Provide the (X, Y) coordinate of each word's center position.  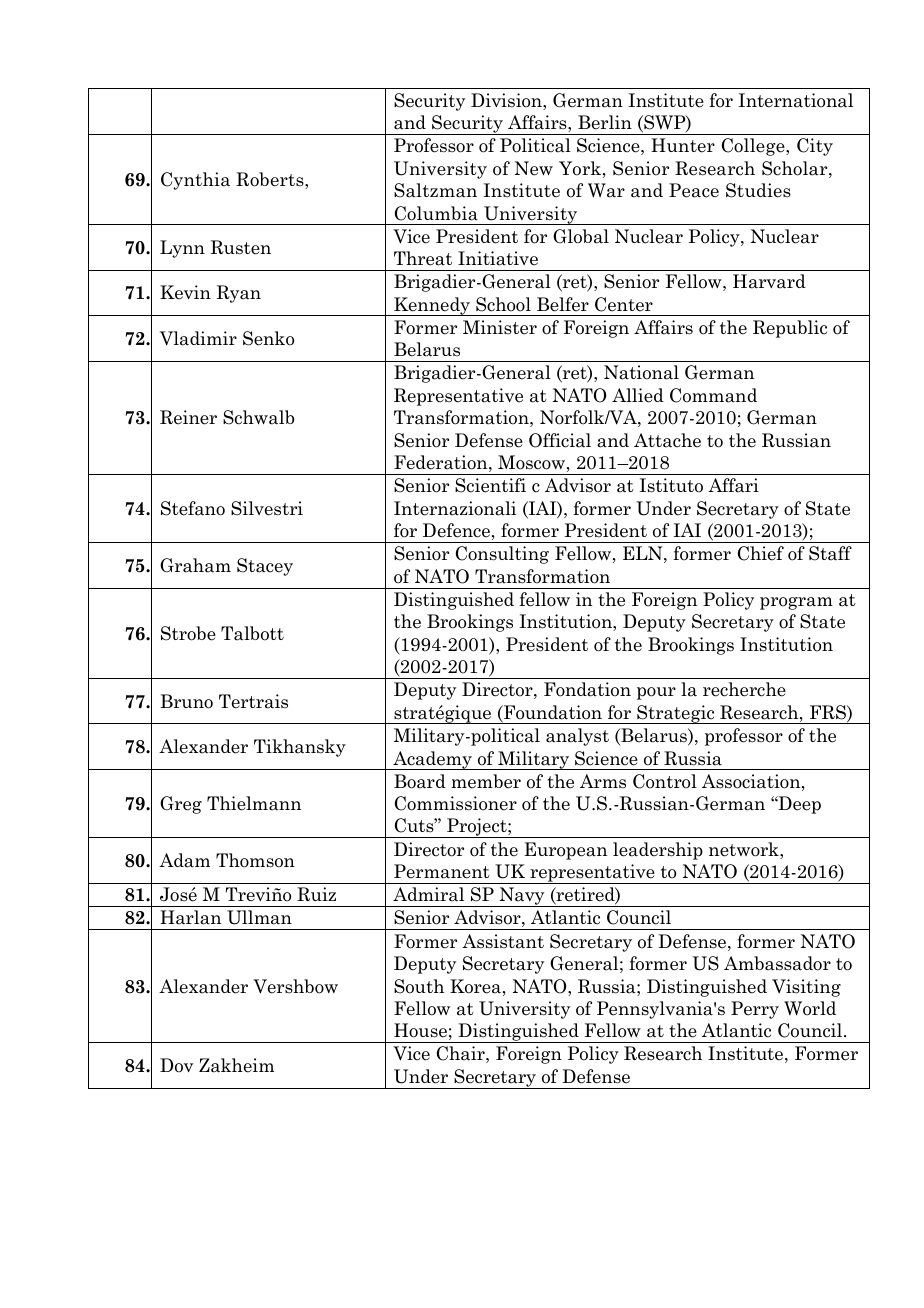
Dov (176, 1065)
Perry (755, 1010)
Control (665, 781)
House (420, 1030)
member (486, 781)
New (534, 168)
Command (713, 395)
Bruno (186, 701)
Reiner (188, 417)
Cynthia (195, 181)
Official (560, 440)
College (754, 147)
